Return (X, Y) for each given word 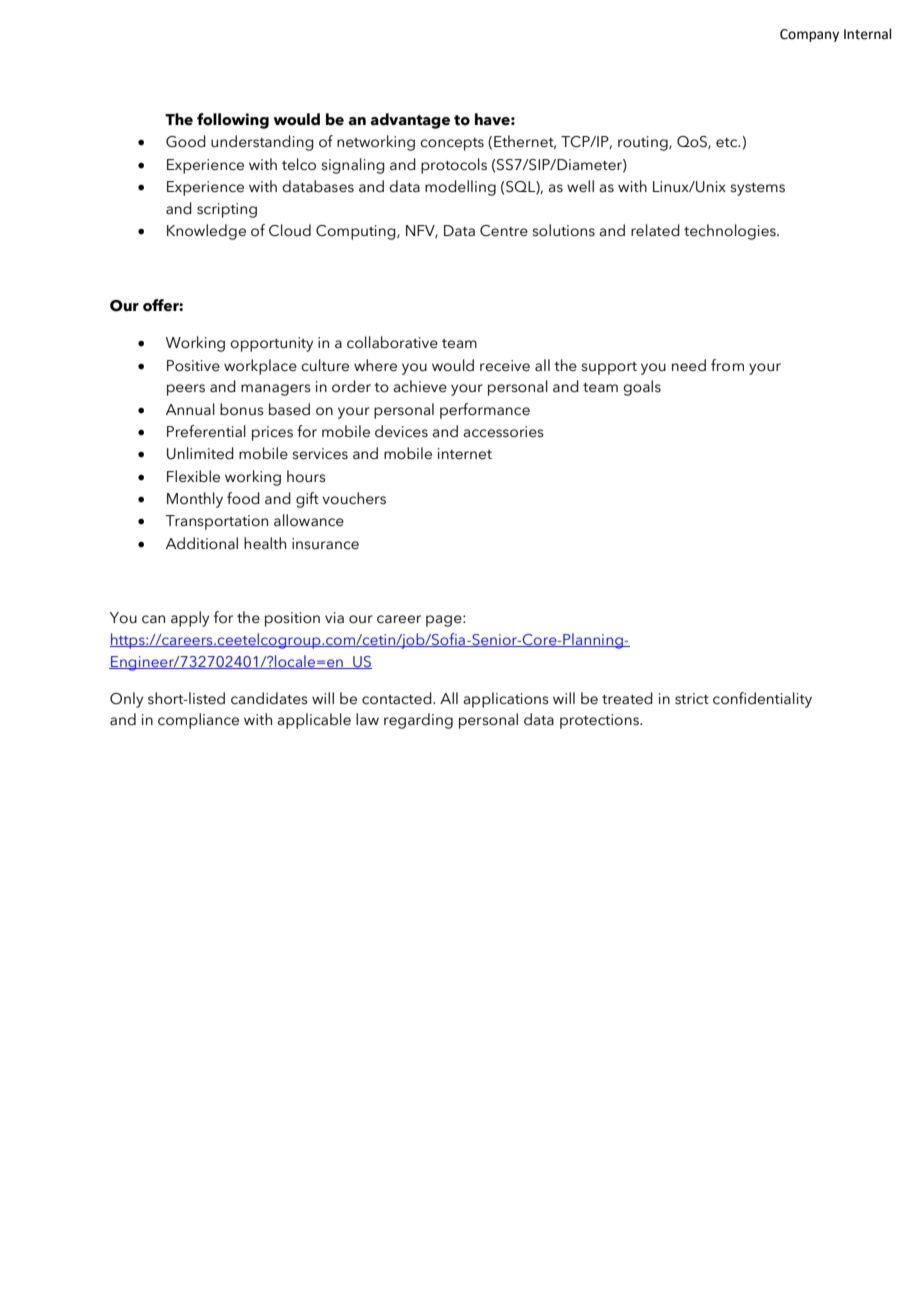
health (265, 543)
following (233, 121)
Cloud (290, 230)
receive (505, 366)
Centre (504, 231)
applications (506, 700)
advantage (410, 121)
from (727, 365)
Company (809, 35)
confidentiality (762, 700)
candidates (269, 698)
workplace (260, 367)
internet (465, 454)
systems (757, 189)
